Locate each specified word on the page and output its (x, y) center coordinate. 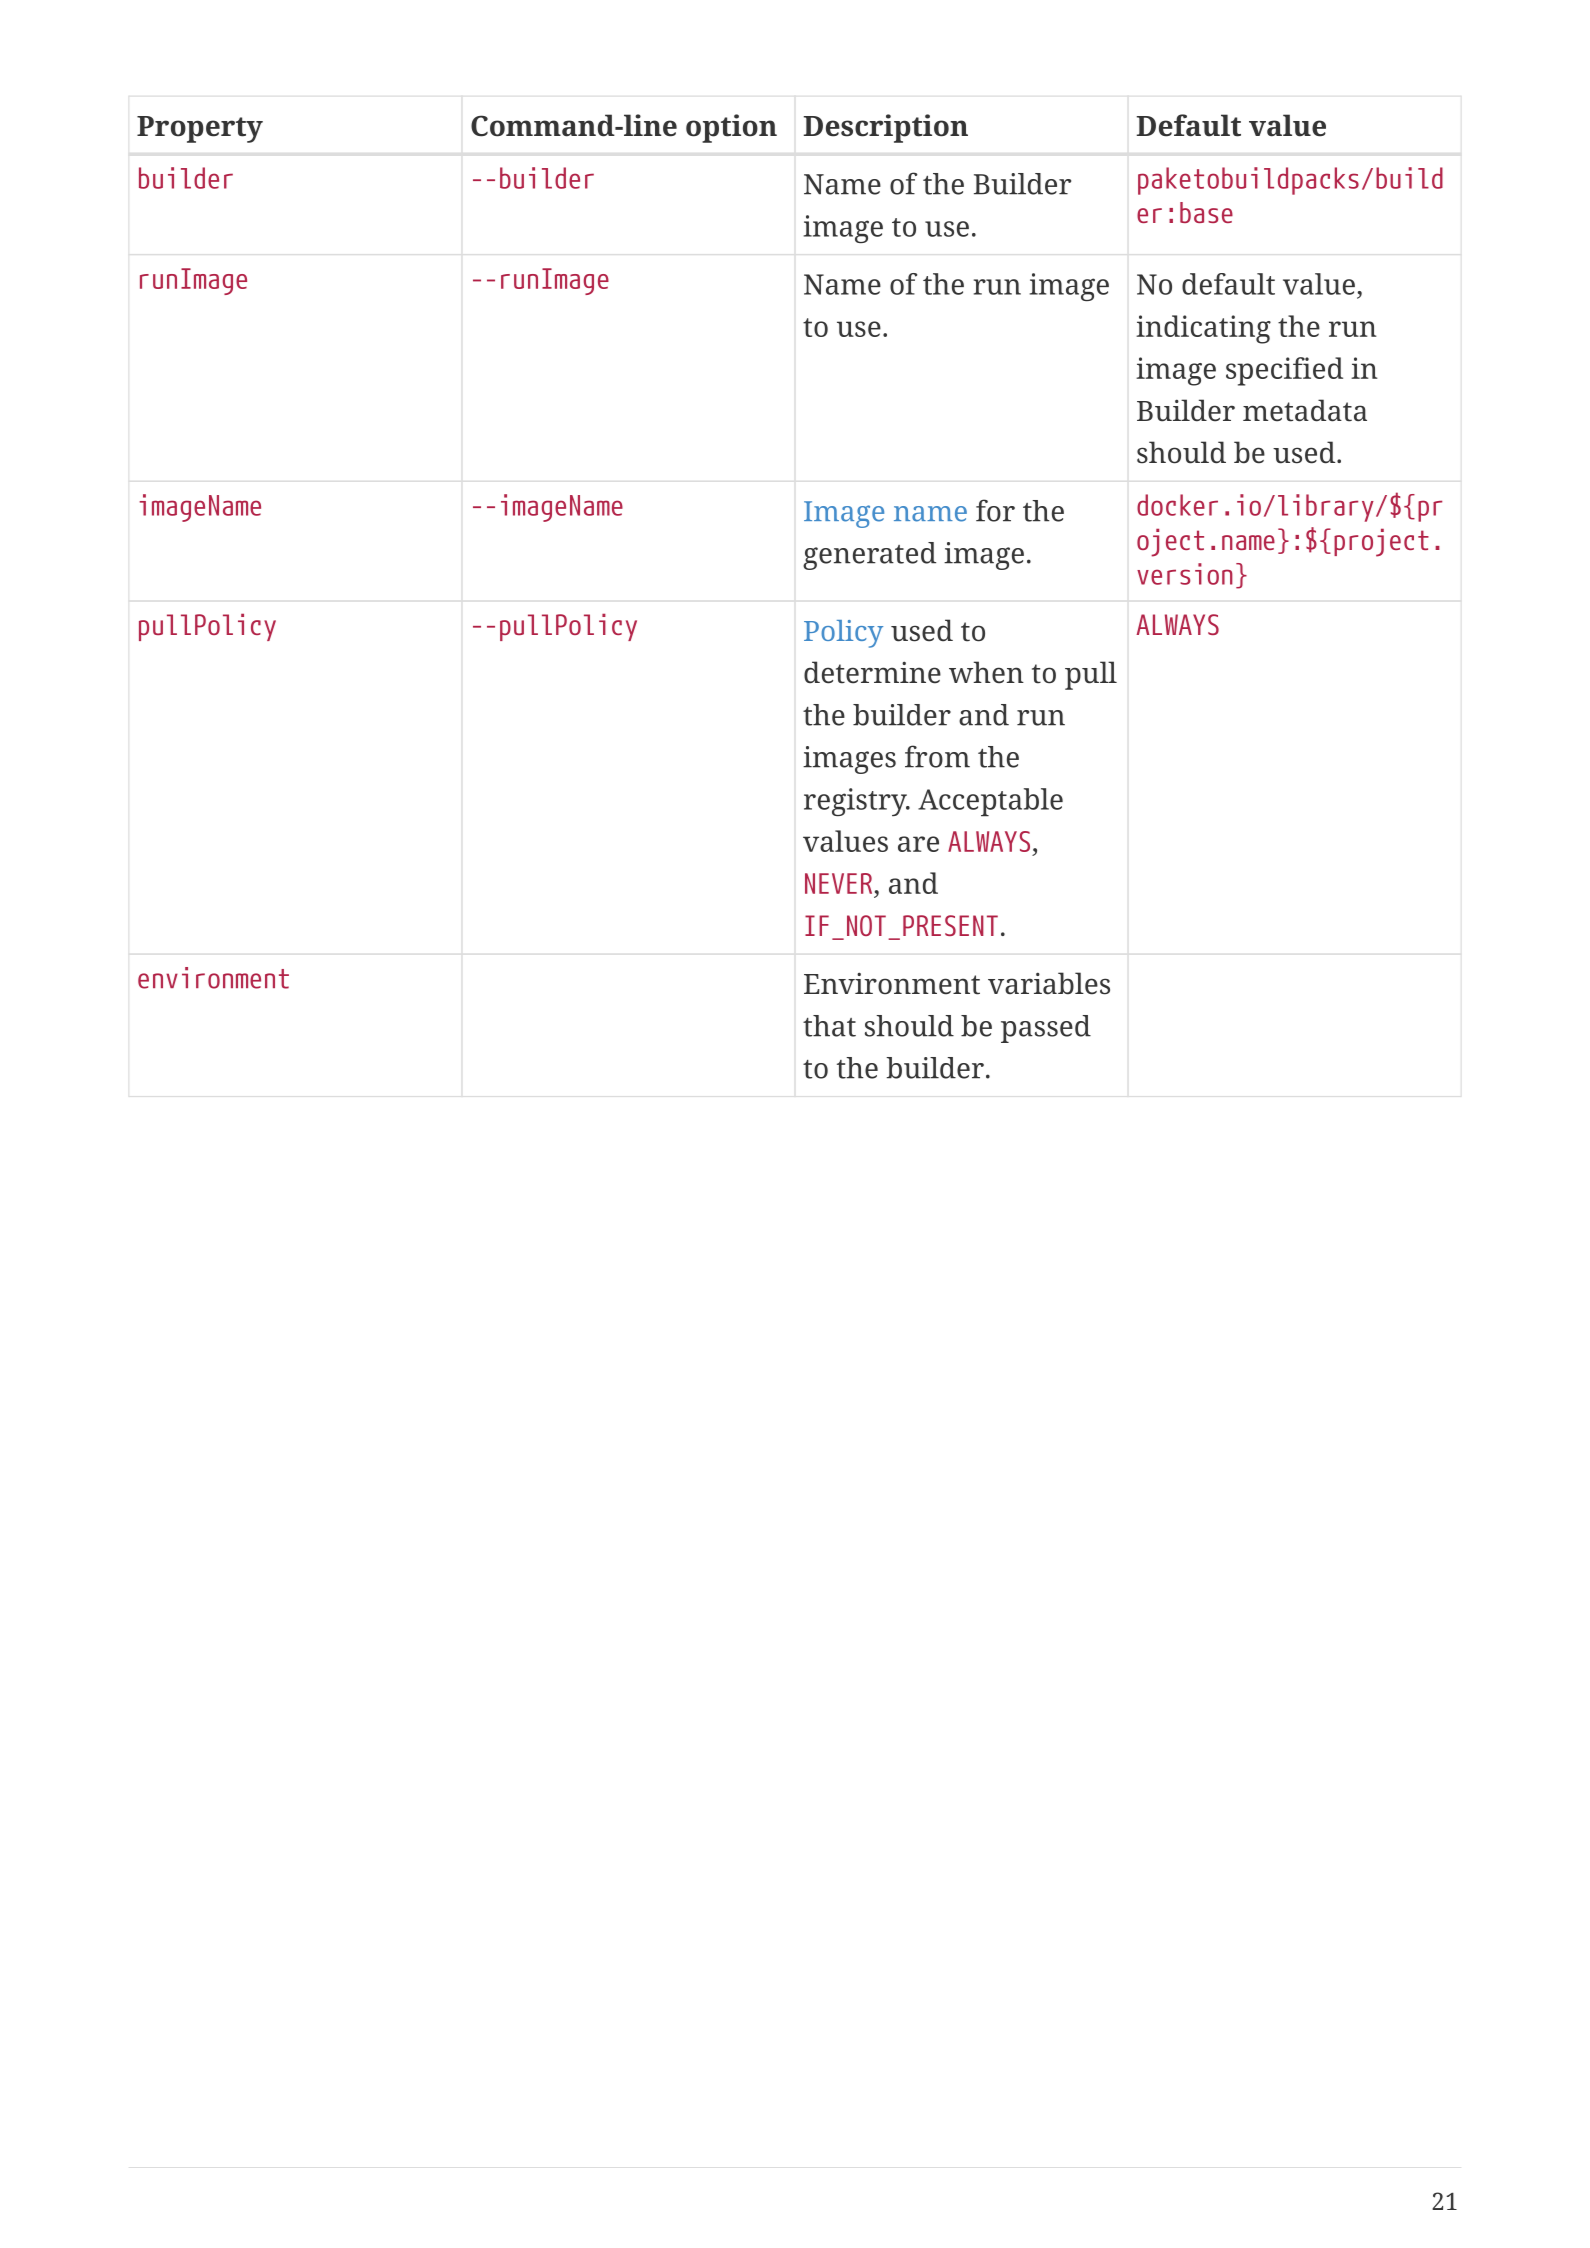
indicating (1203, 329)
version (1185, 574)
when (986, 672)
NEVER (838, 883)
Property (200, 129)
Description (886, 128)
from (937, 756)
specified (1284, 371)
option (731, 128)
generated (869, 556)
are (918, 844)
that (829, 1026)
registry (856, 802)
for (995, 510)
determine (872, 672)
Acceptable (990, 802)
